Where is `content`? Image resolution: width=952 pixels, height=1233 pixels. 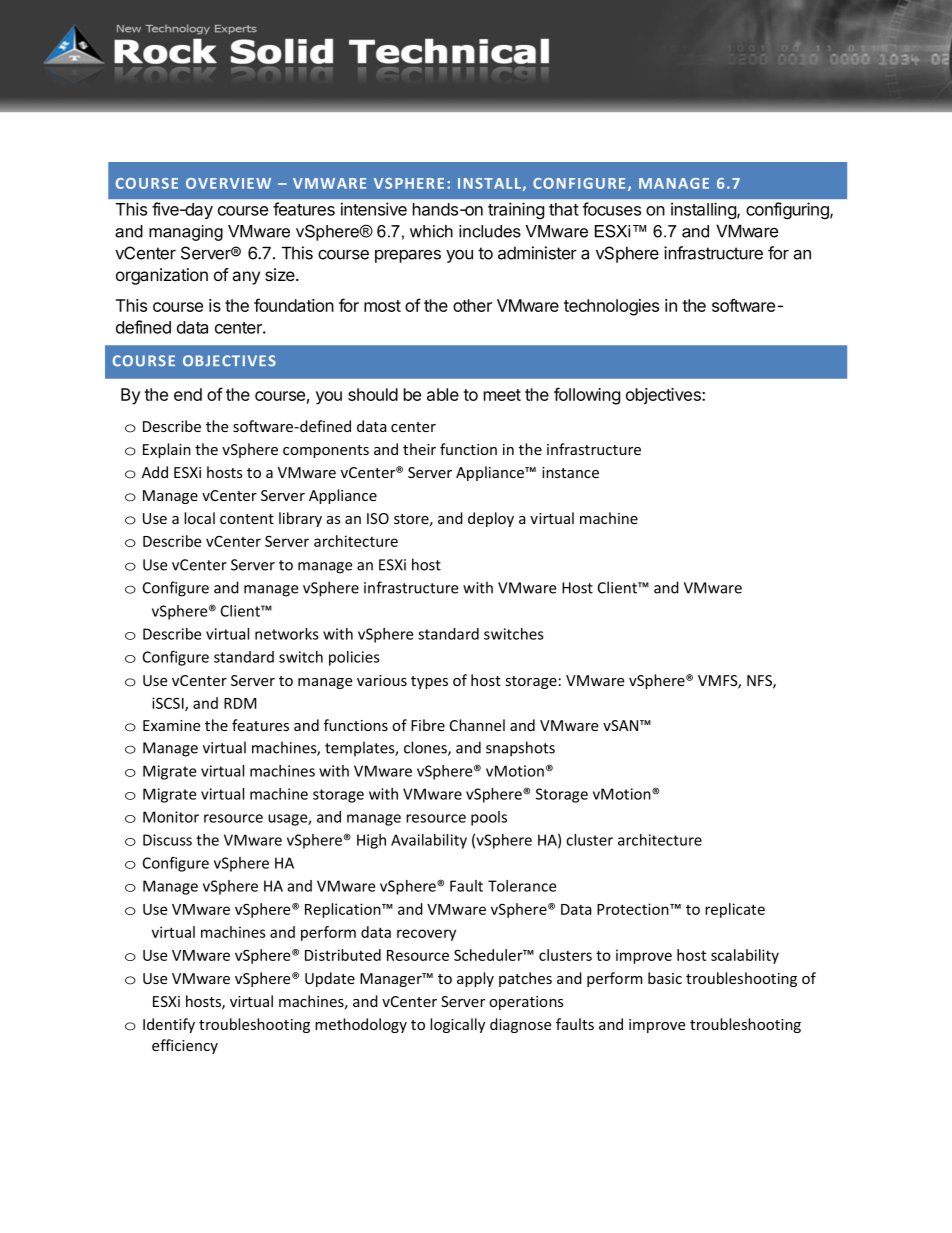 content is located at coordinates (247, 519).
